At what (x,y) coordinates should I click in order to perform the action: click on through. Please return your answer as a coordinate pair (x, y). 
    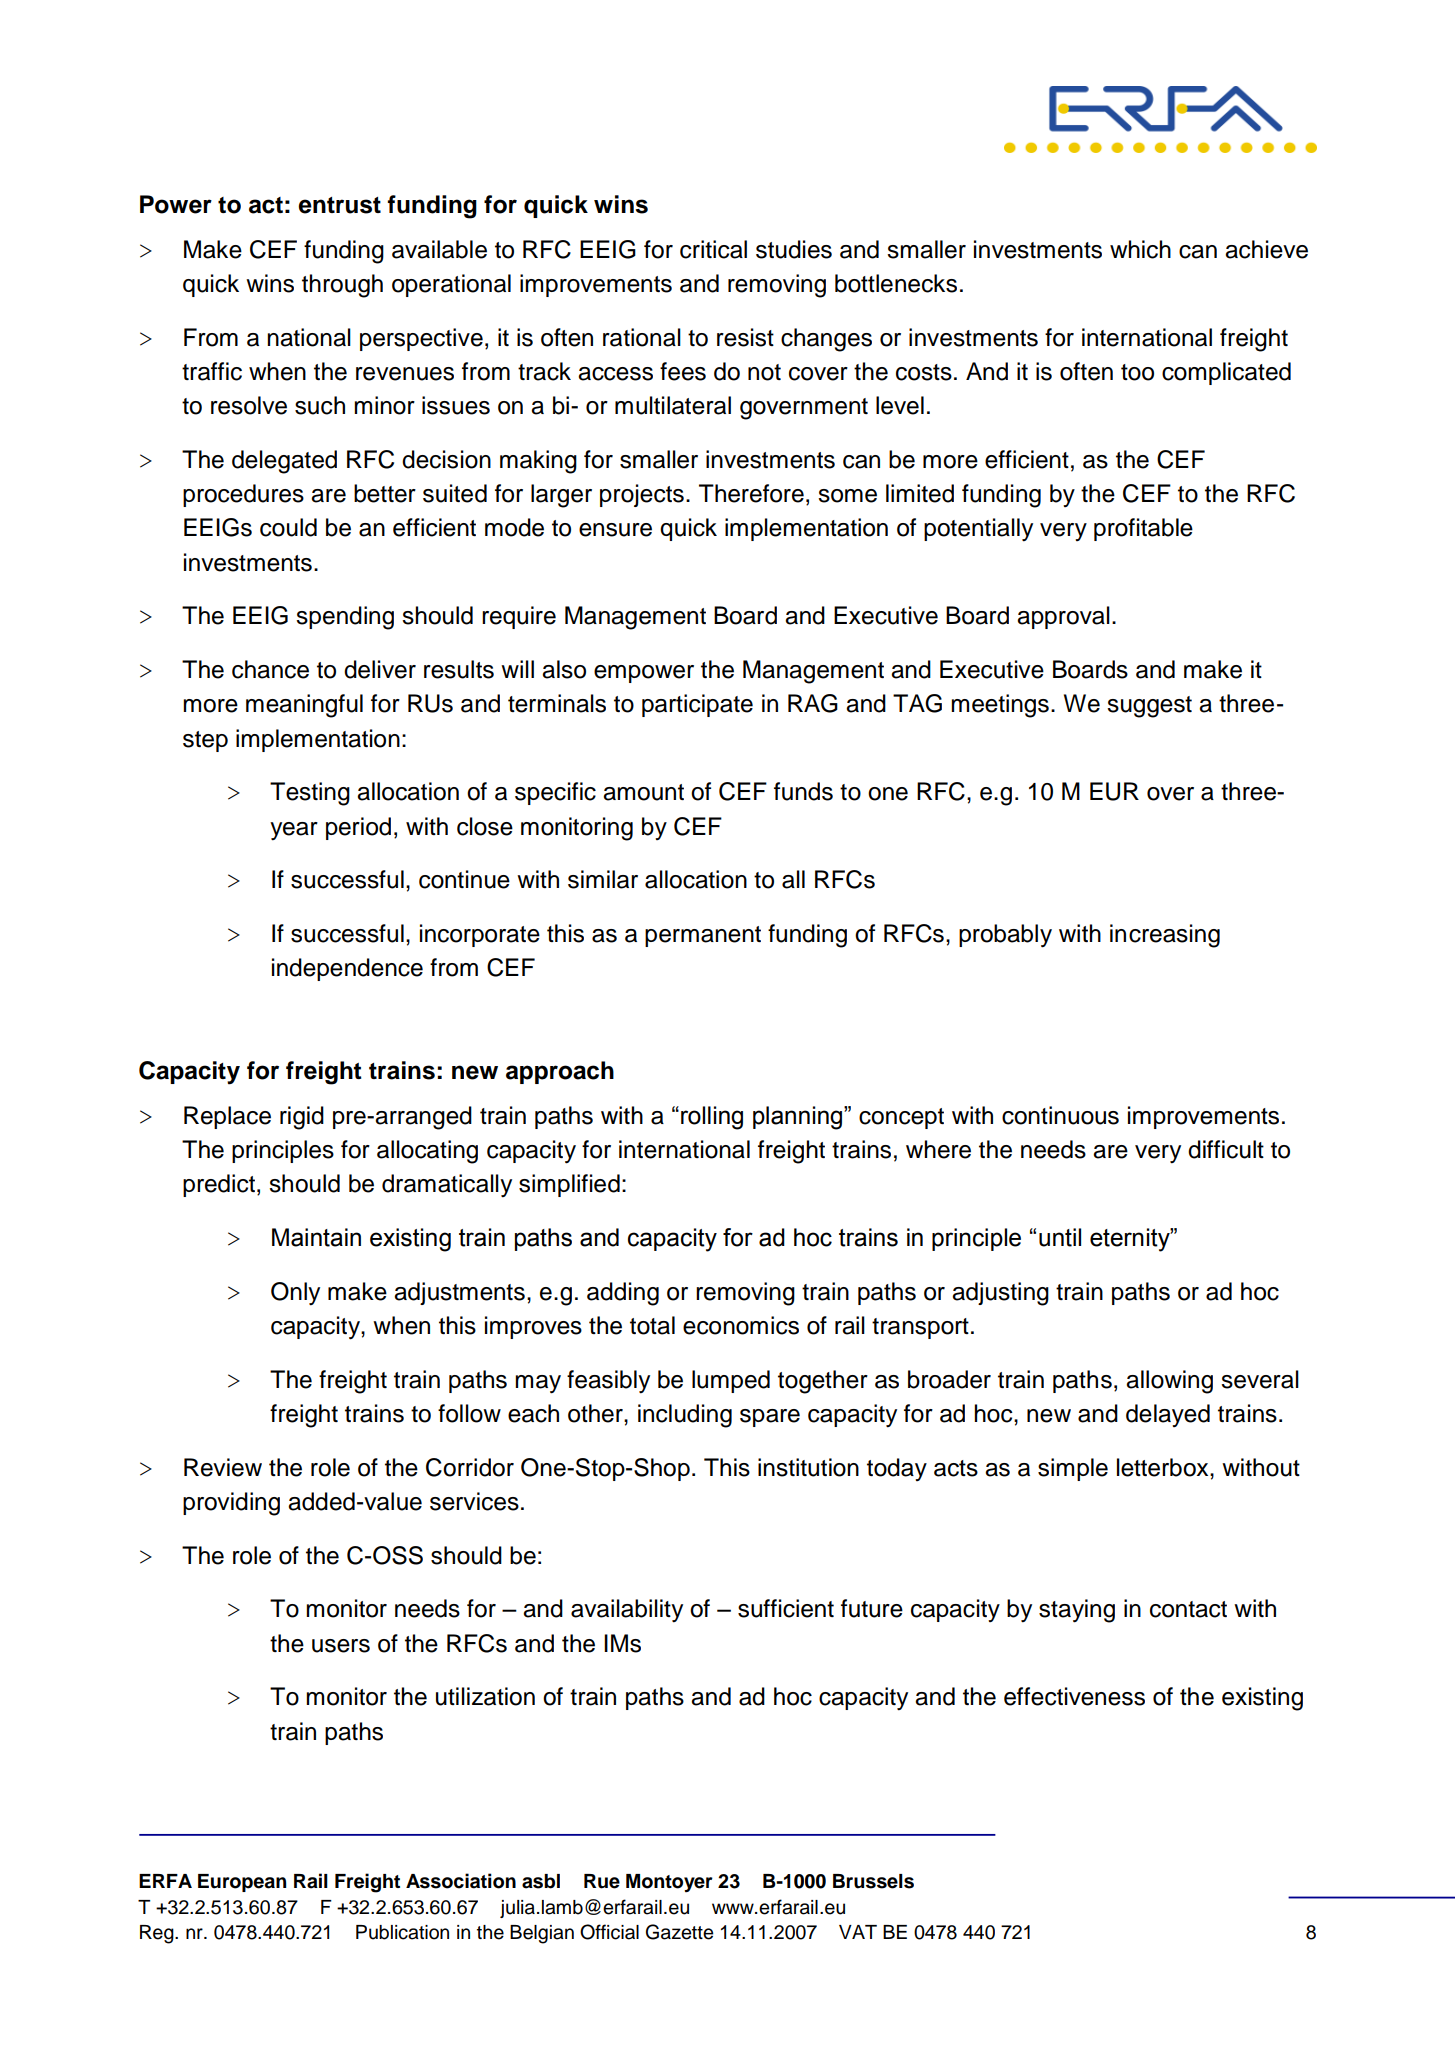
    Looking at the image, I should click on (342, 286).
